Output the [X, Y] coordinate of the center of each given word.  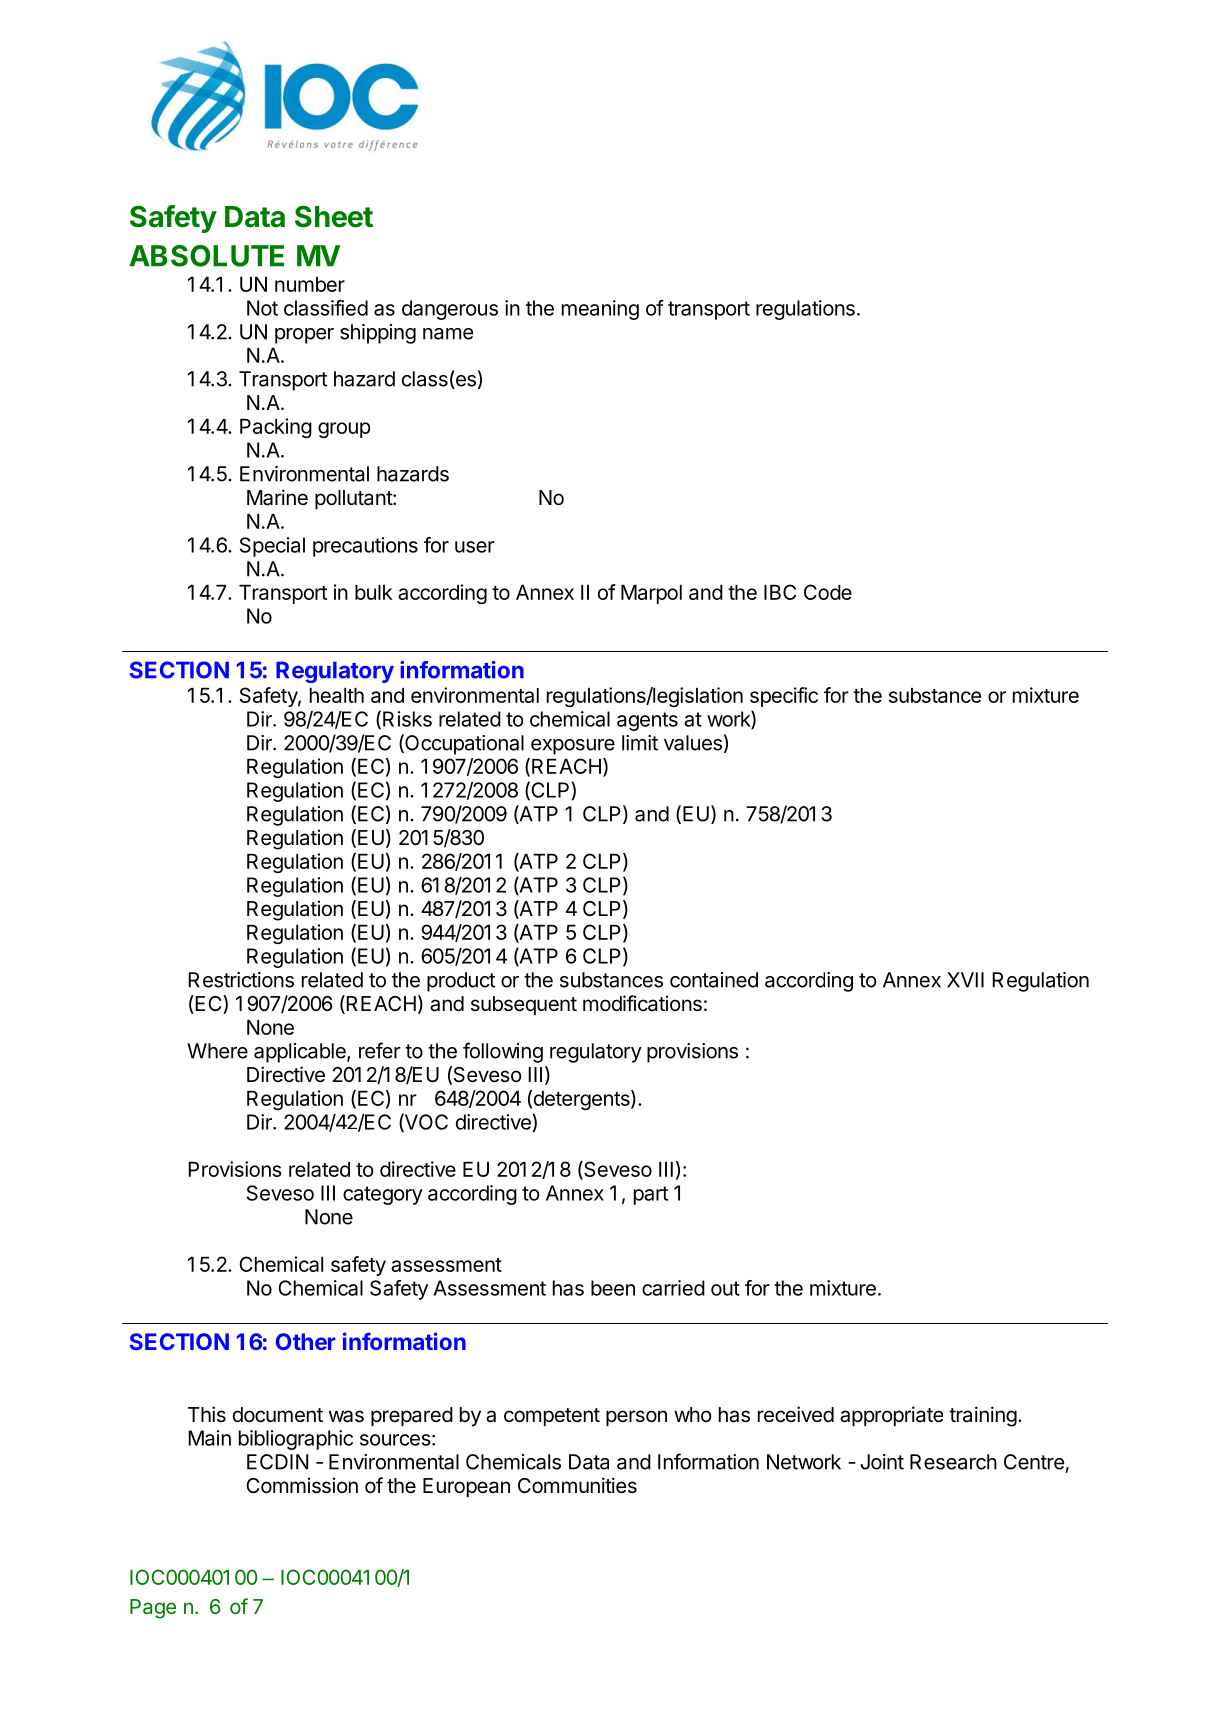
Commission [302, 1485]
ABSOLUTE [206, 256]
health [337, 695]
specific [784, 697]
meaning [600, 310]
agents [647, 721]
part [651, 1195]
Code [828, 592]
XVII [965, 980]
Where [217, 1051]
